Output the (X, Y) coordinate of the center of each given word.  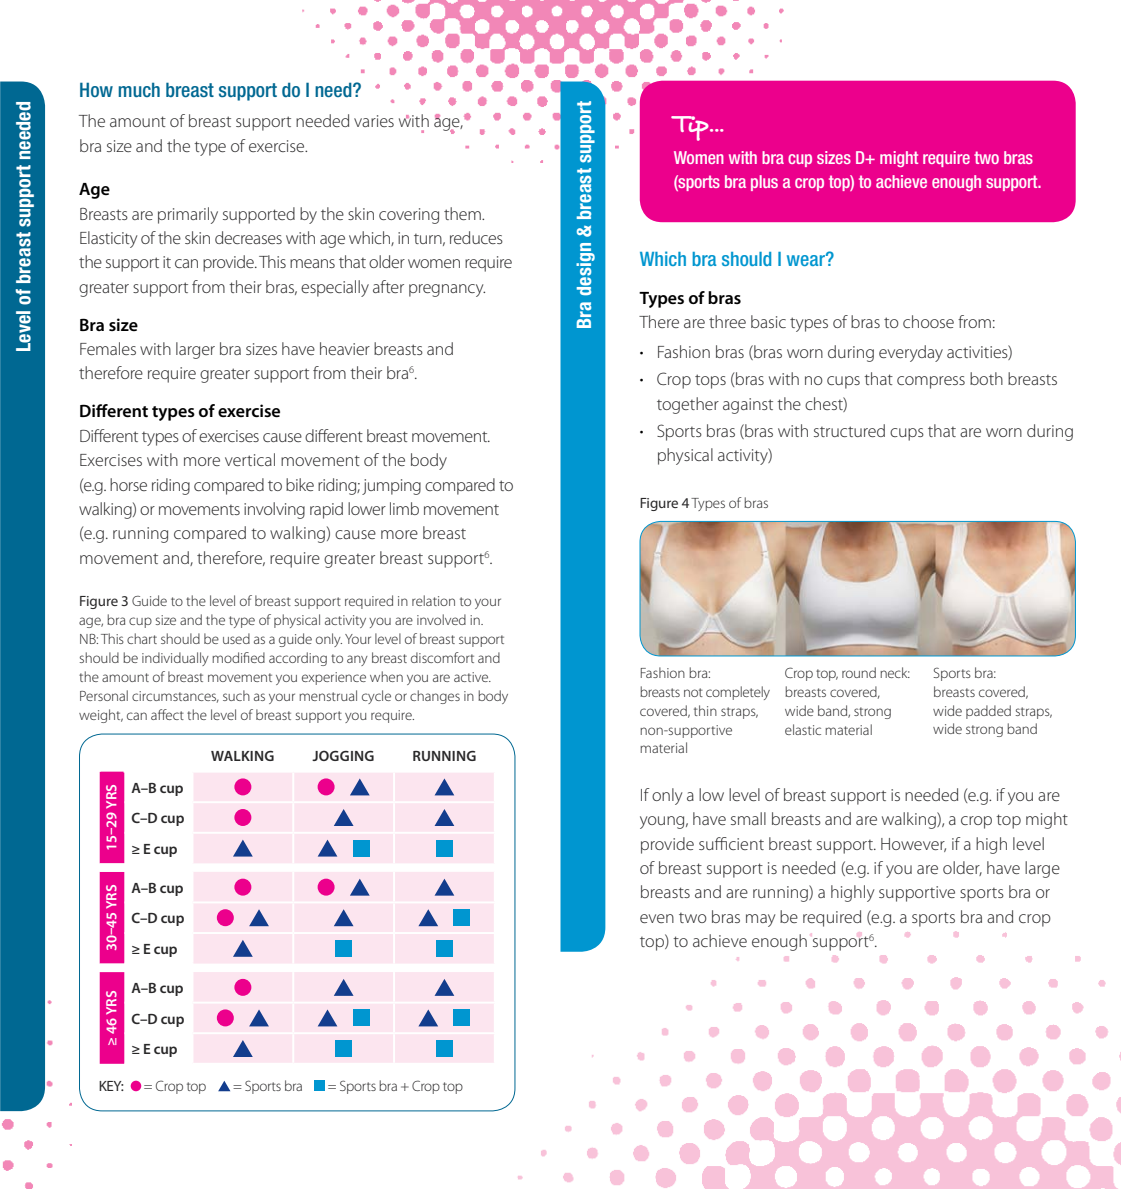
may (760, 920)
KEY (111, 1086)
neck (895, 672)
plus (764, 183)
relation (433, 600)
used (236, 638)
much (139, 89)
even (657, 918)
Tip (691, 128)
